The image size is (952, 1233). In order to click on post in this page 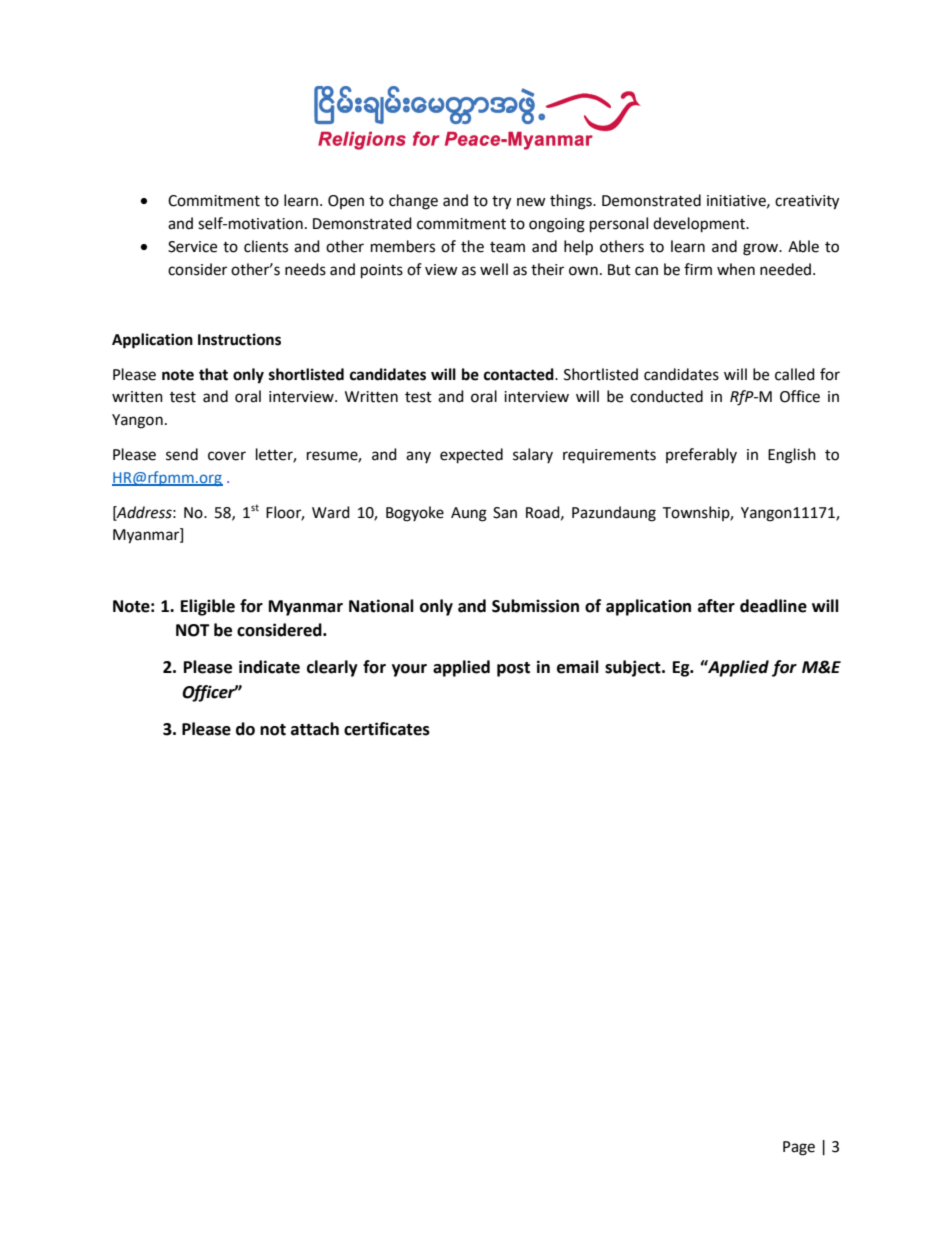, I will do `click(513, 669)`.
